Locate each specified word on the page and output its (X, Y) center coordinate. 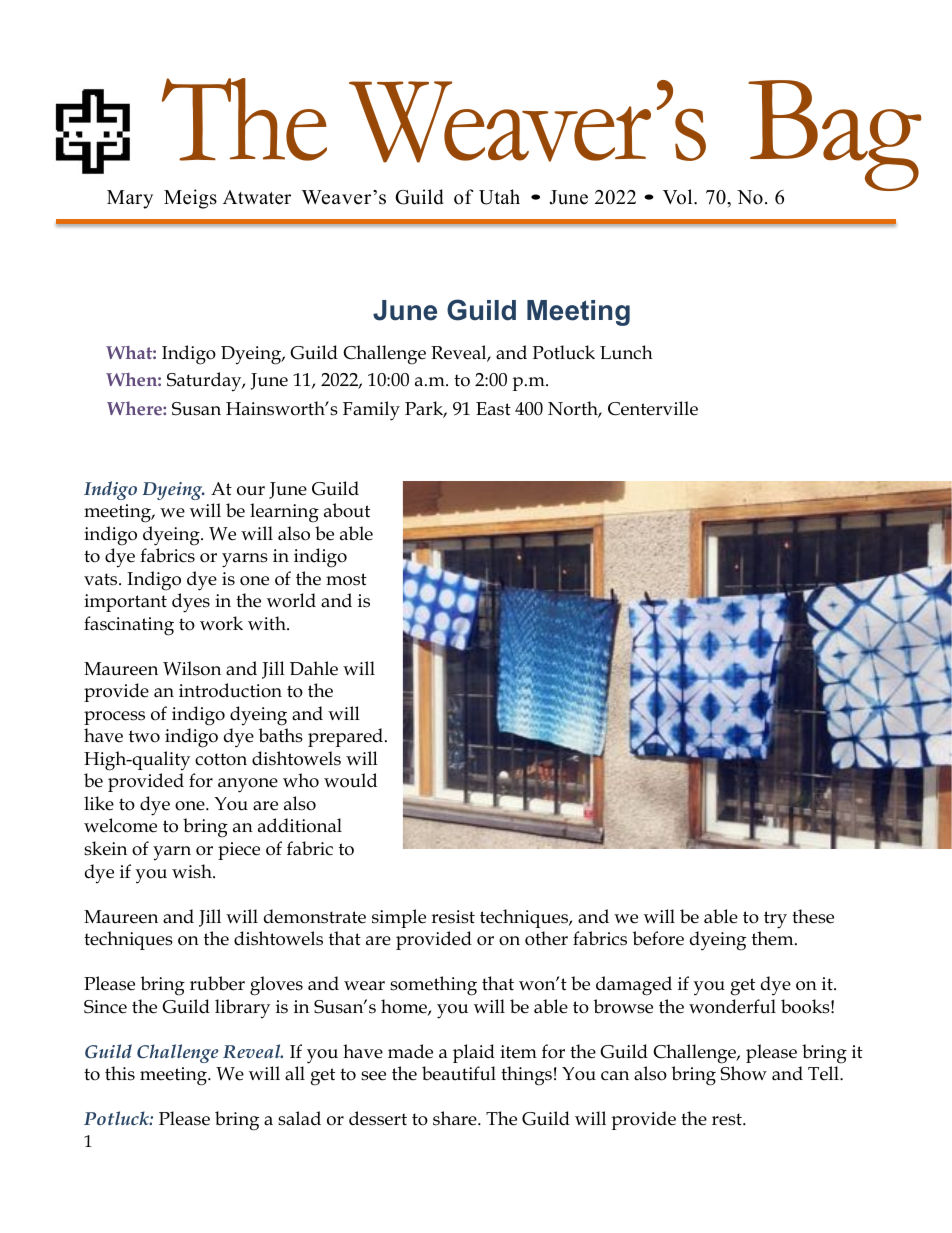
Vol (679, 197)
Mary (130, 199)
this (120, 1073)
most (346, 579)
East (493, 409)
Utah (499, 197)
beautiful (459, 1073)
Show (743, 1073)
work (221, 623)
